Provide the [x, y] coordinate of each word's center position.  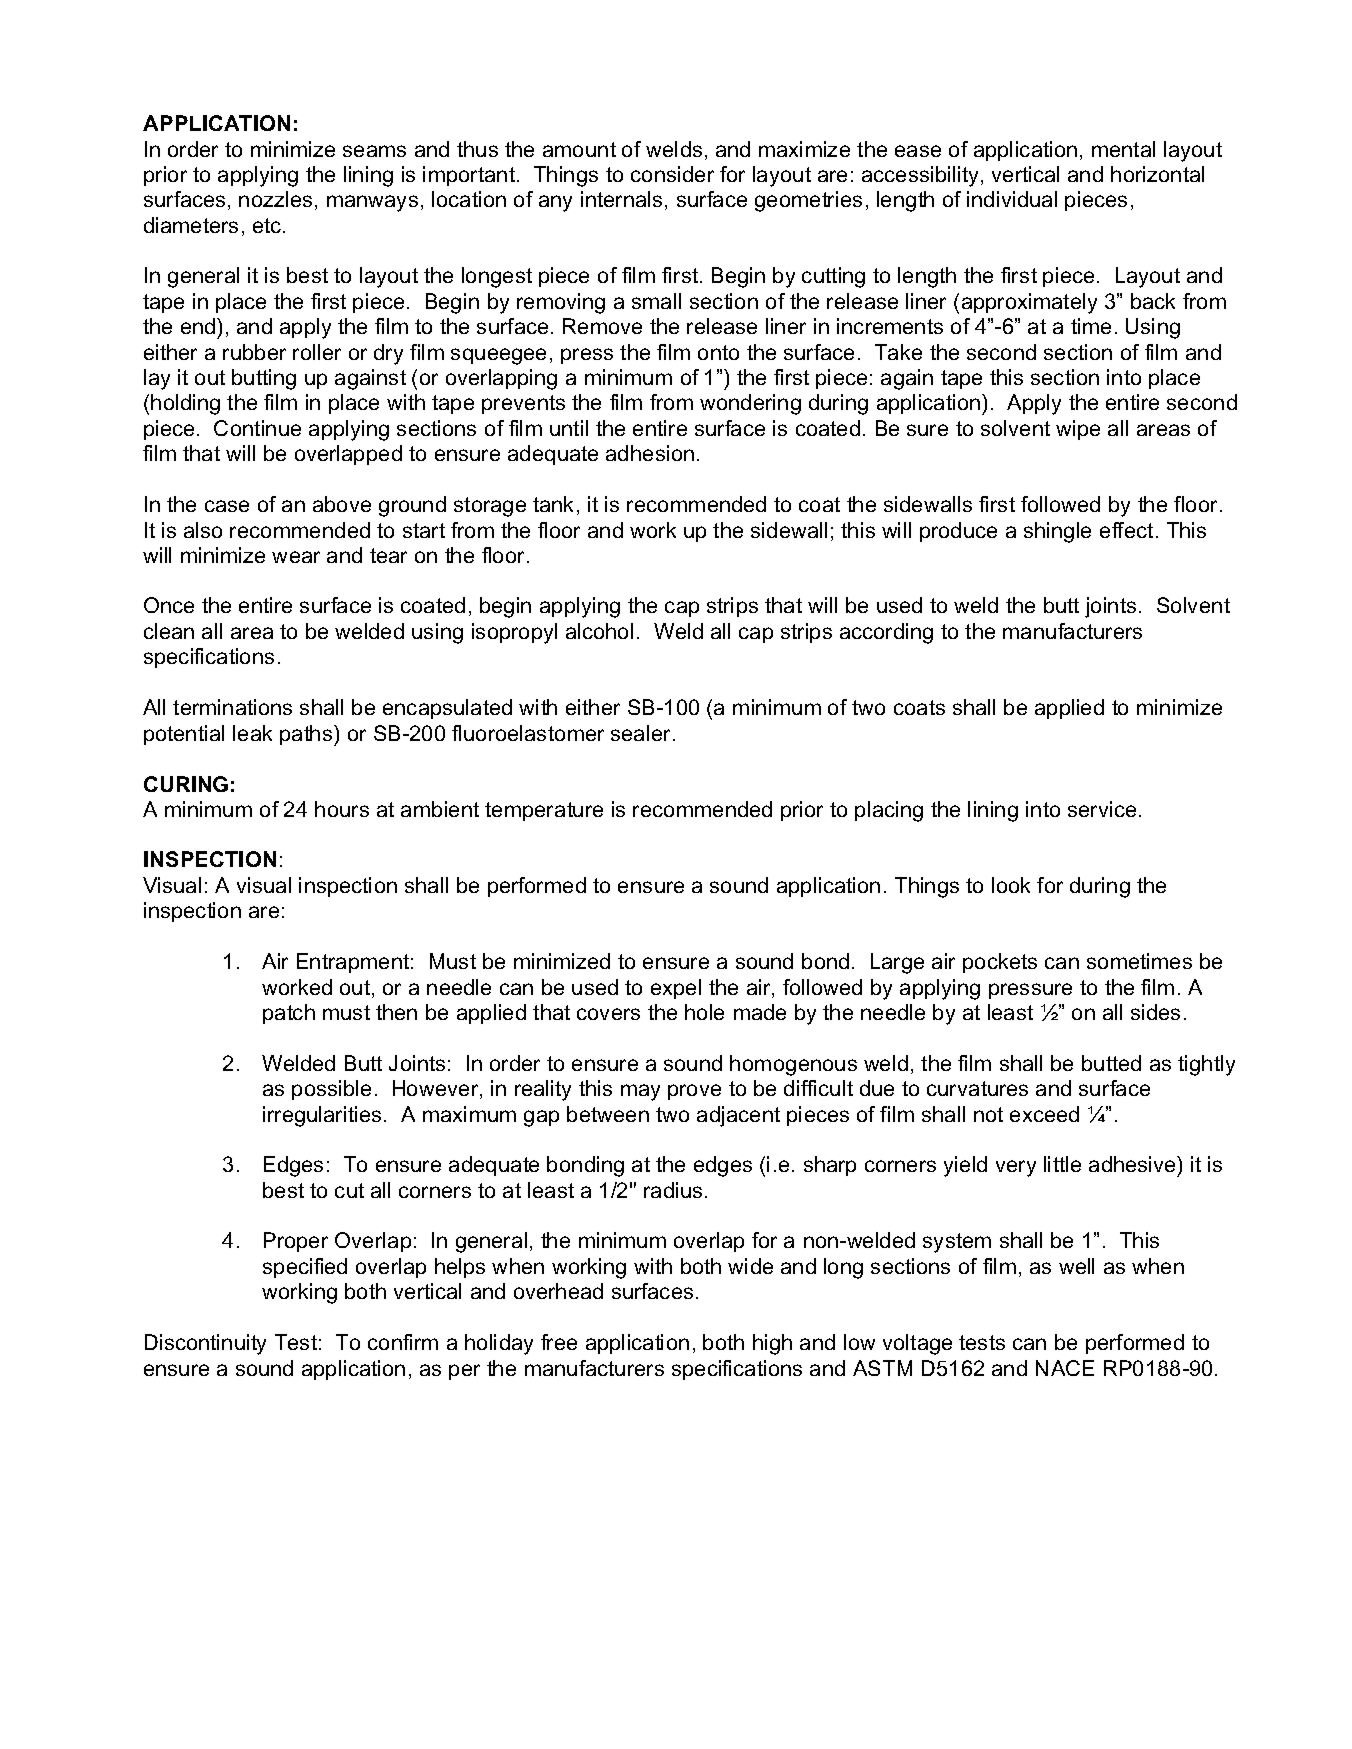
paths [307, 735]
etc [268, 225]
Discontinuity [205, 1344]
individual [1012, 199]
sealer [642, 733]
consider [672, 174]
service [1102, 809]
